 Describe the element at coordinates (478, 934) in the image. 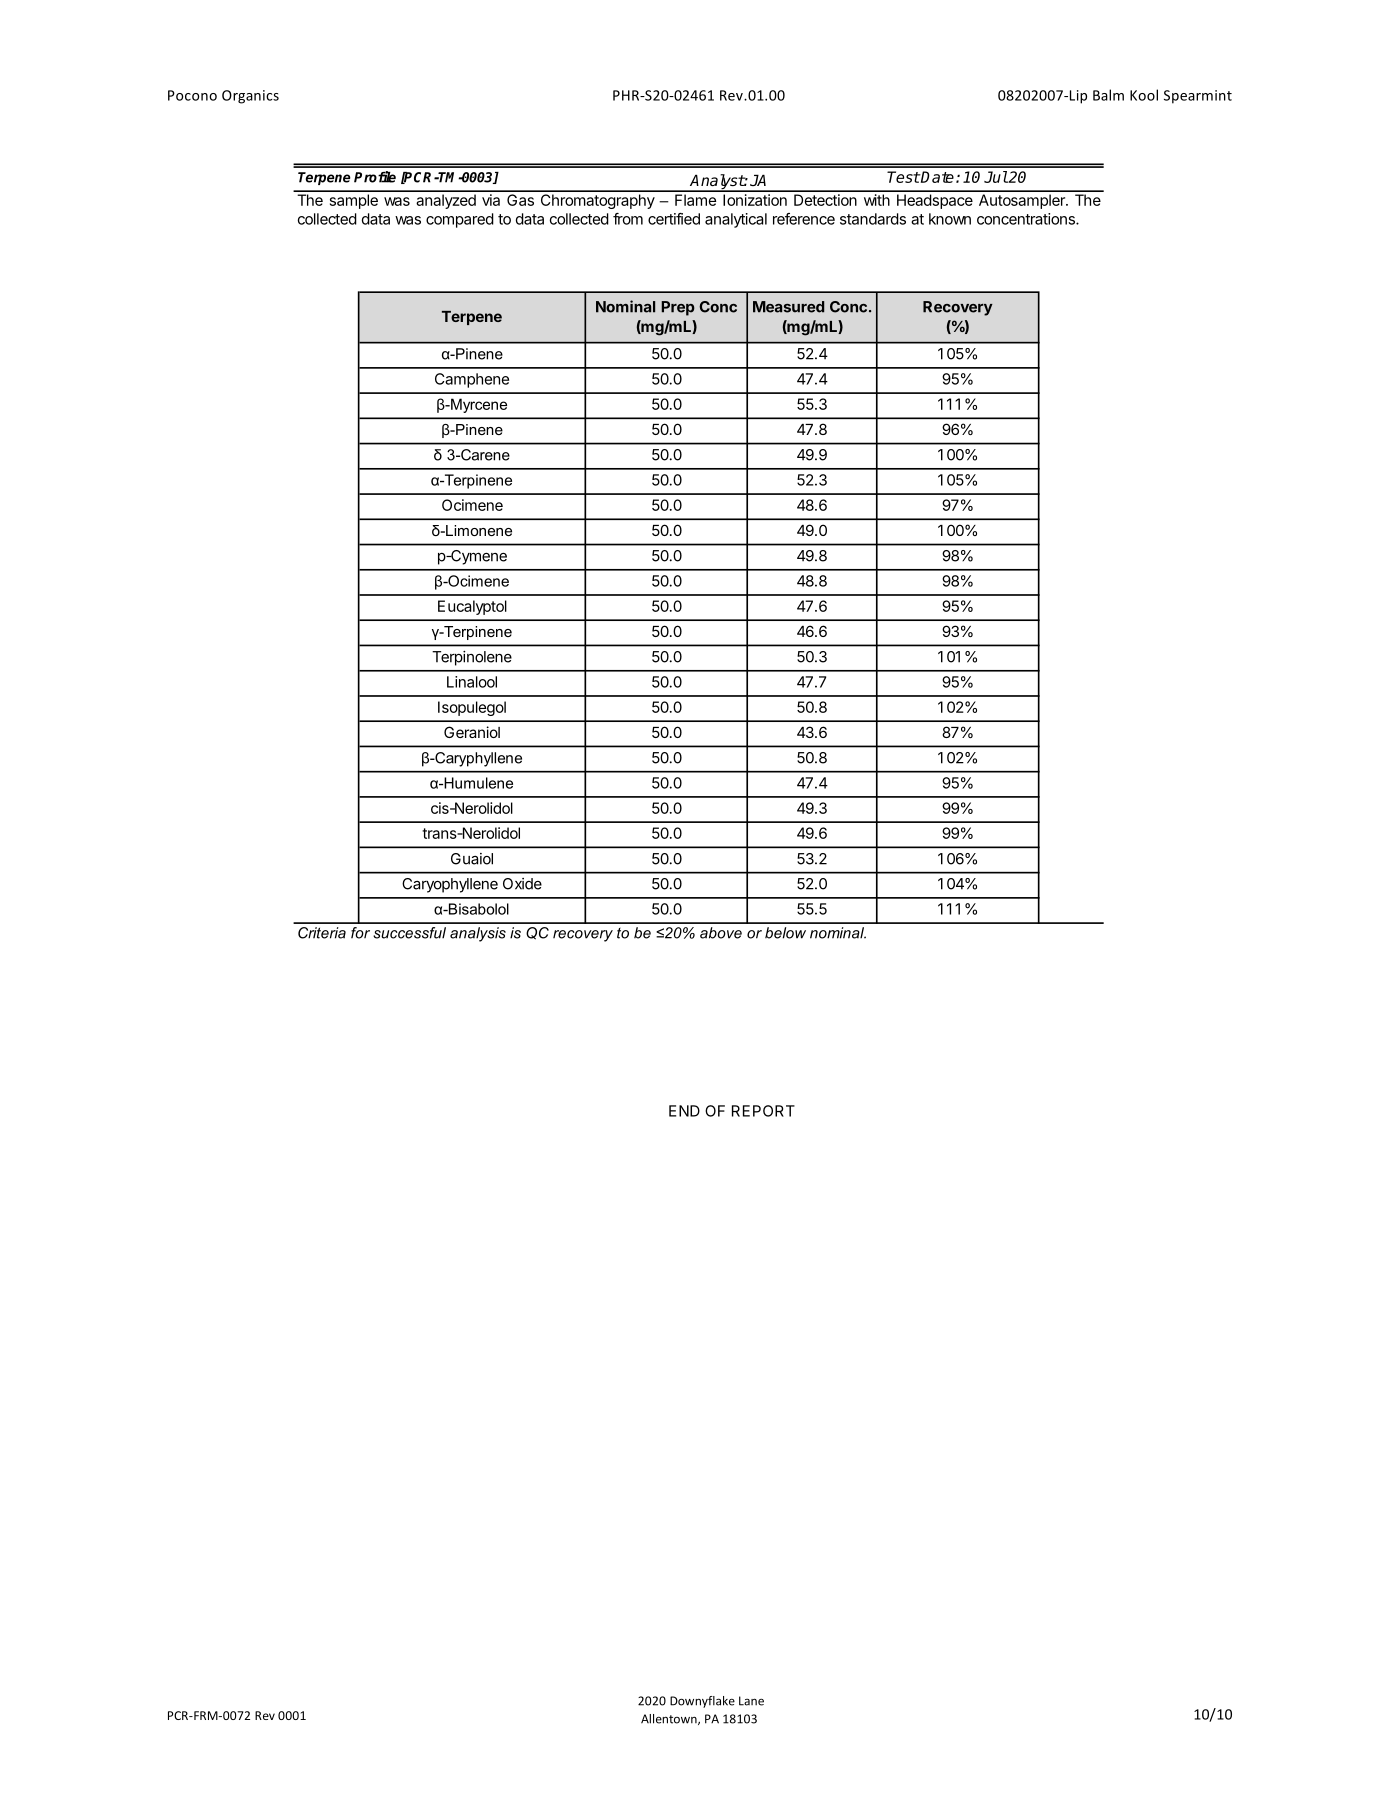

I see `analysis` at that location.
